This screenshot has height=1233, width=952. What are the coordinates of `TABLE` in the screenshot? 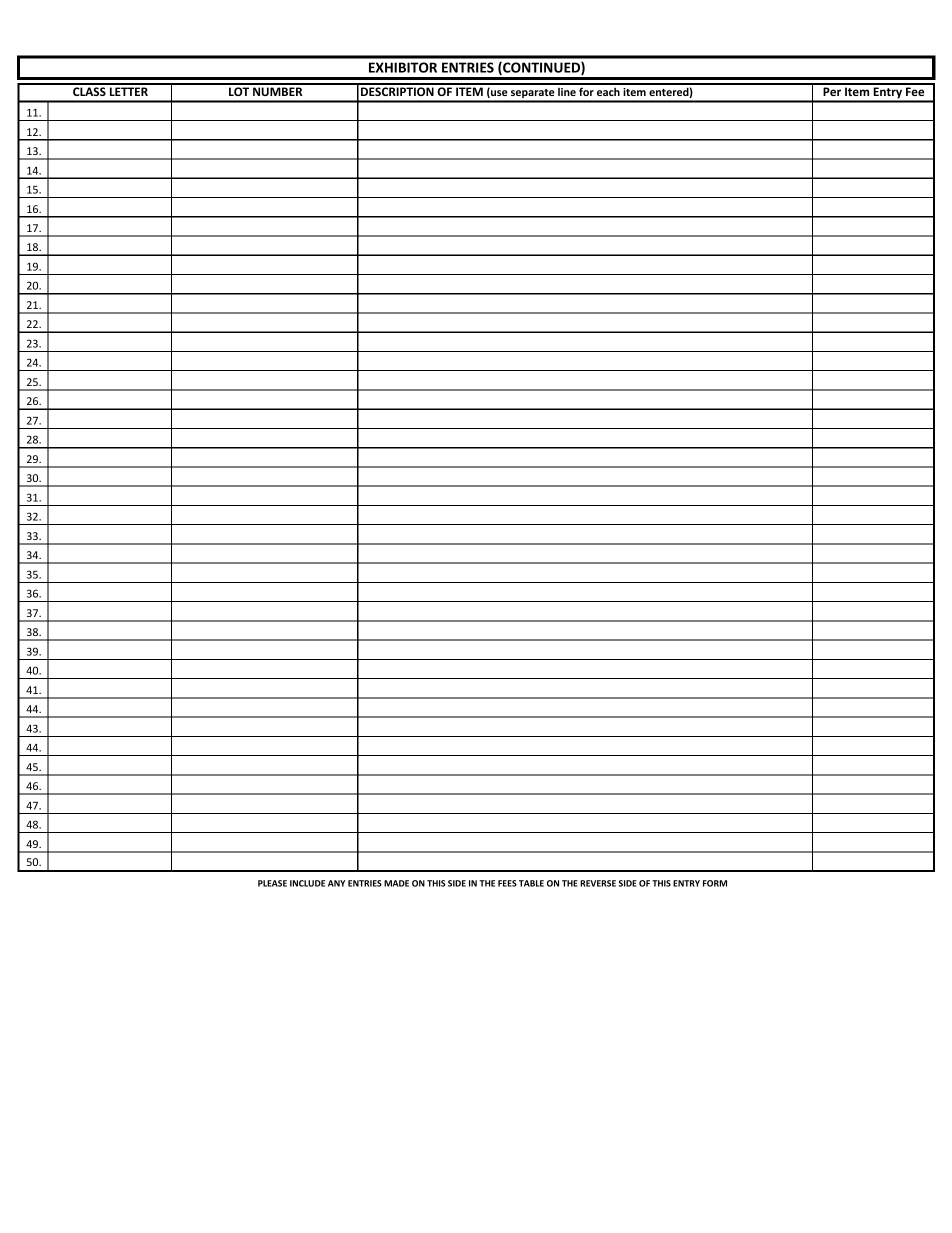 It's located at (531, 883).
